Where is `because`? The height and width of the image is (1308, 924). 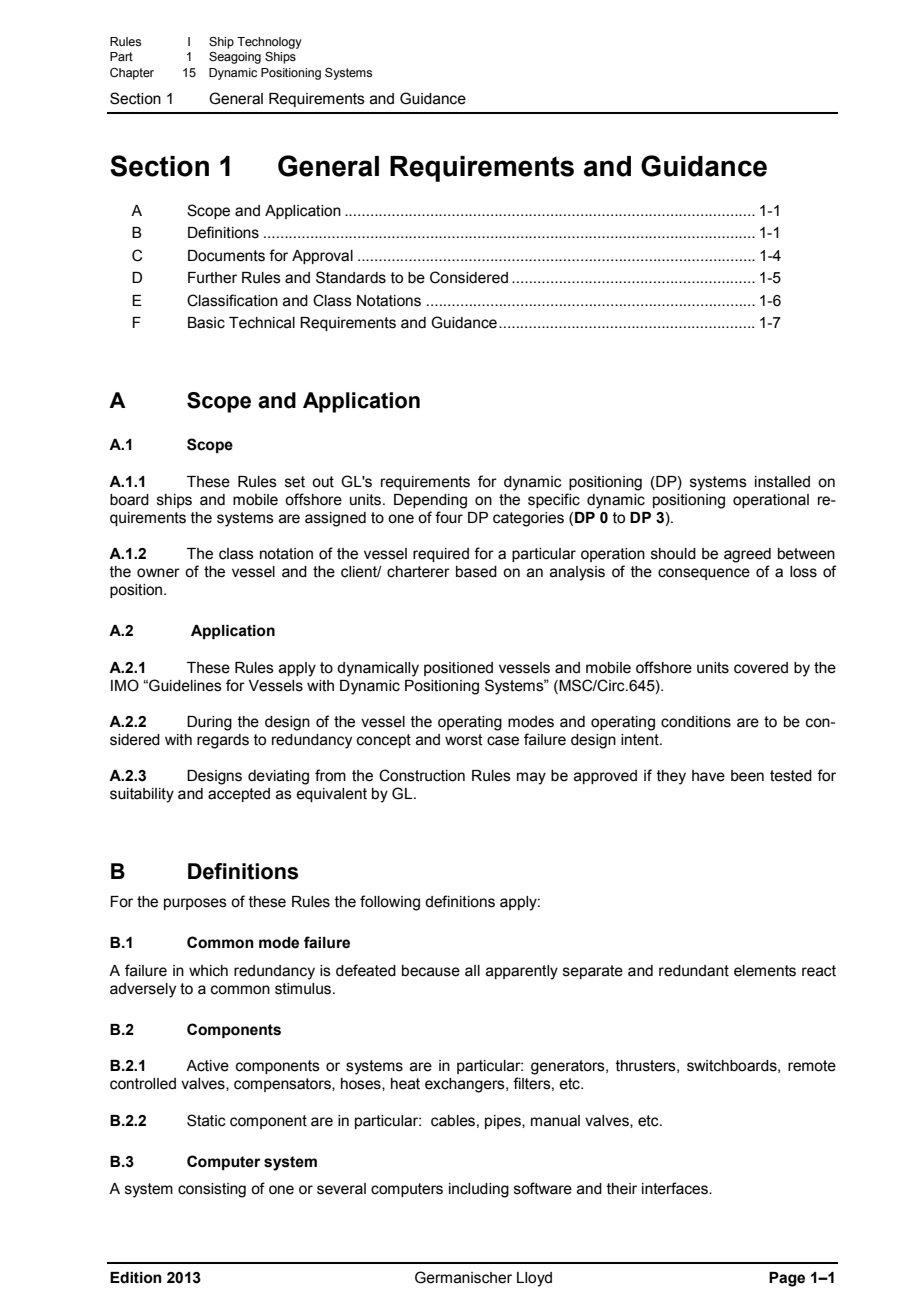
because is located at coordinates (431, 971).
